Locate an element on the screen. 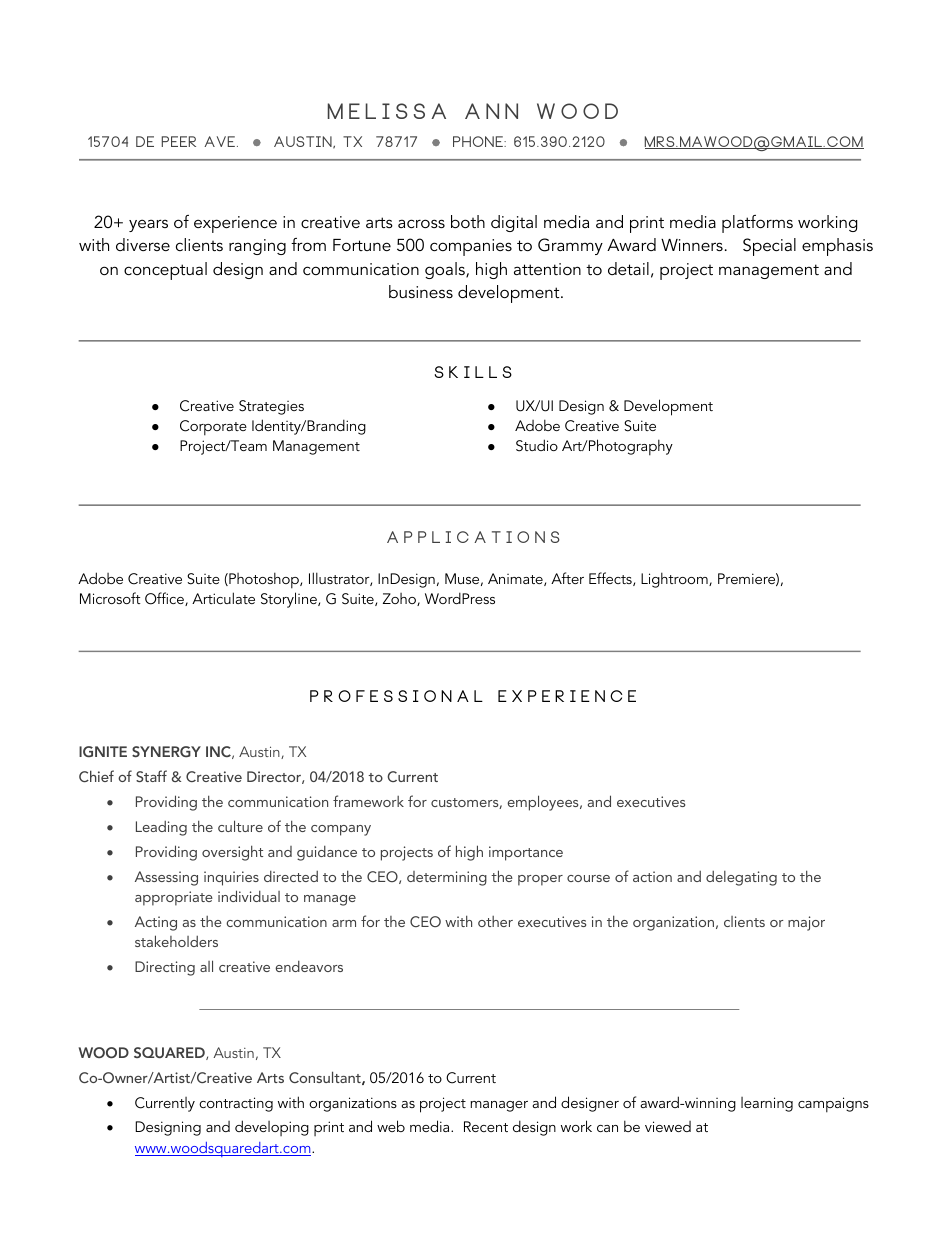 Image resolution: width=952 pixels, height=1233 pixels. platforms is located at coordinates (757, 224).
